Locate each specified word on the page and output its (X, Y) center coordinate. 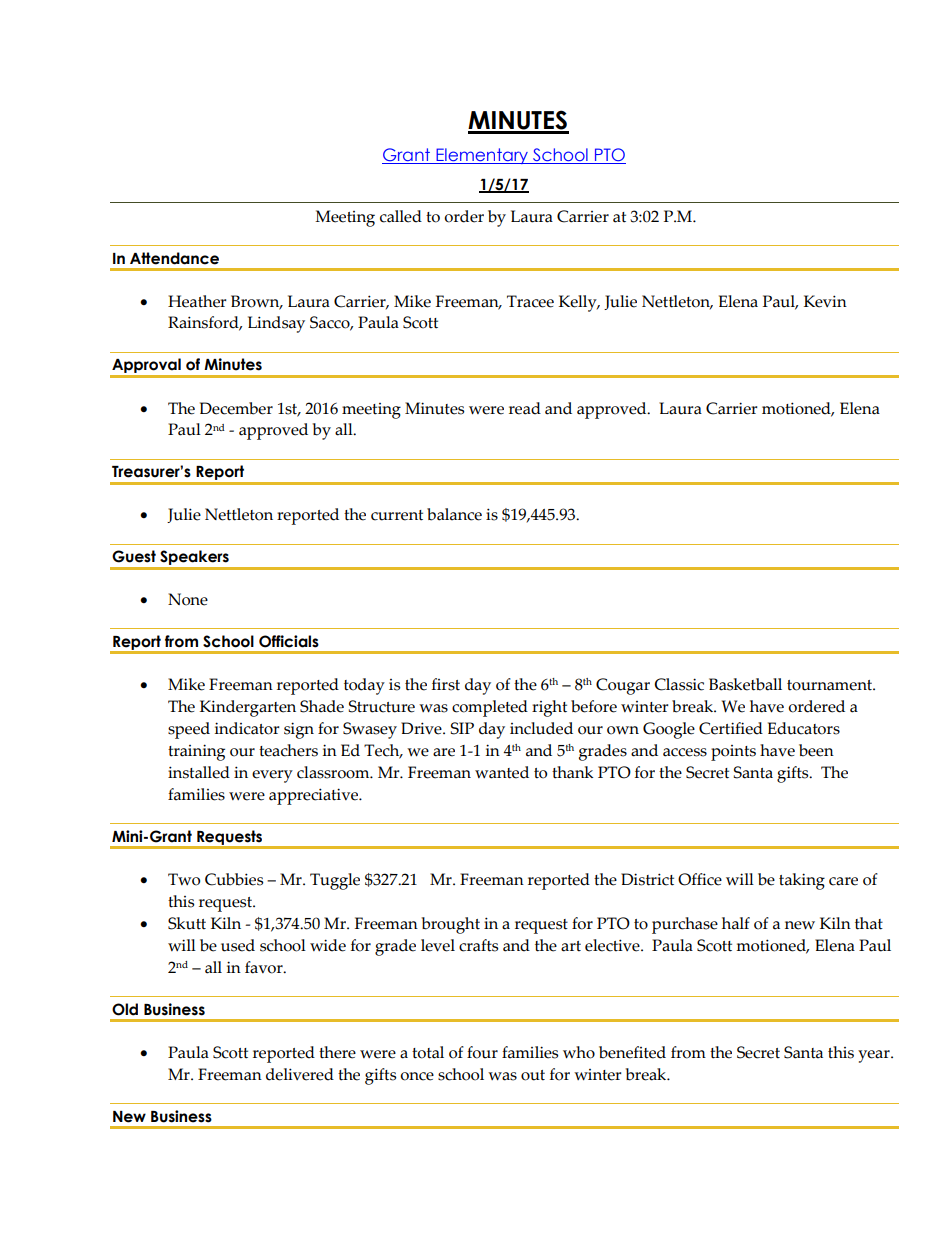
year (875, 1056)
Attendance (174, 258)
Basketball (745, 684)
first (446, 684)
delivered (300, 1074)
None (188, 599)
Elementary (482, 156)
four (482, 1052)
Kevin (825, 301)
